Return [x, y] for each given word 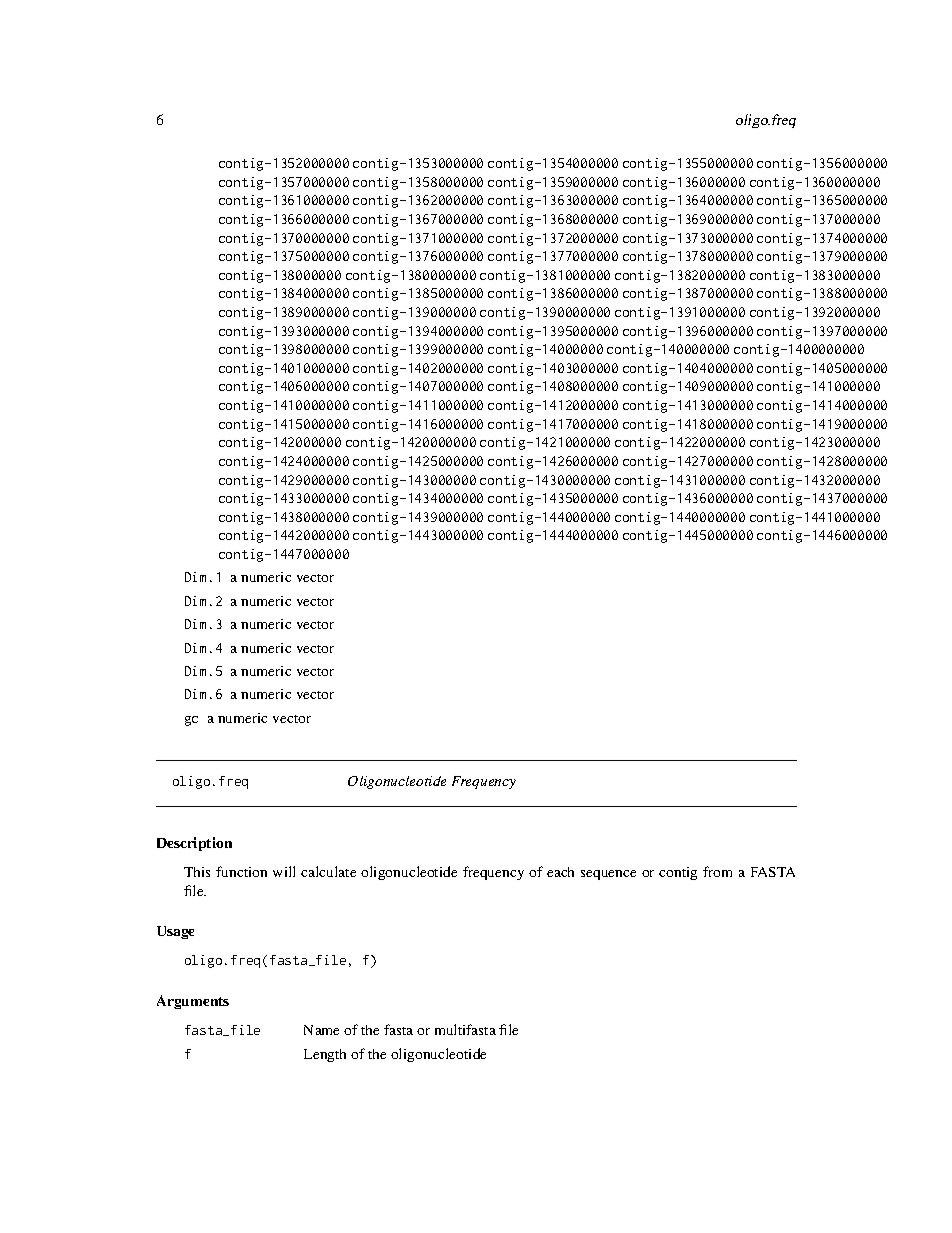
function [241, 871]
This [197, 872]
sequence [608, 875]
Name [321, 1030]
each [560, 872]
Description [194, 844]
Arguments [193, 1002]
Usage [175, 932]
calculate [328, 871]
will [284, 871]
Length [325, 1055]
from [717, 871]
